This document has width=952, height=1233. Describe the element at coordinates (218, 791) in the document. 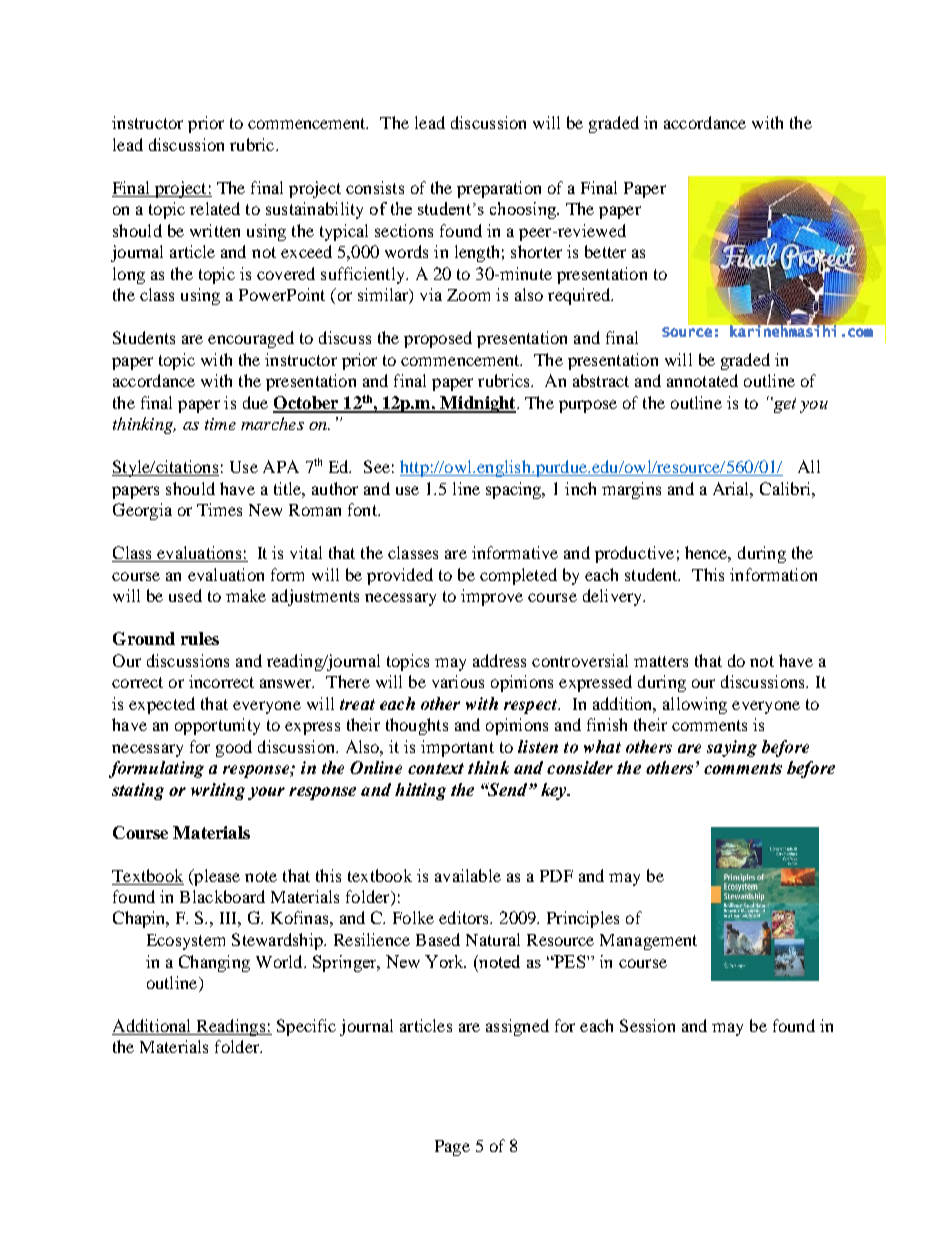

I see `writing` at that location.
